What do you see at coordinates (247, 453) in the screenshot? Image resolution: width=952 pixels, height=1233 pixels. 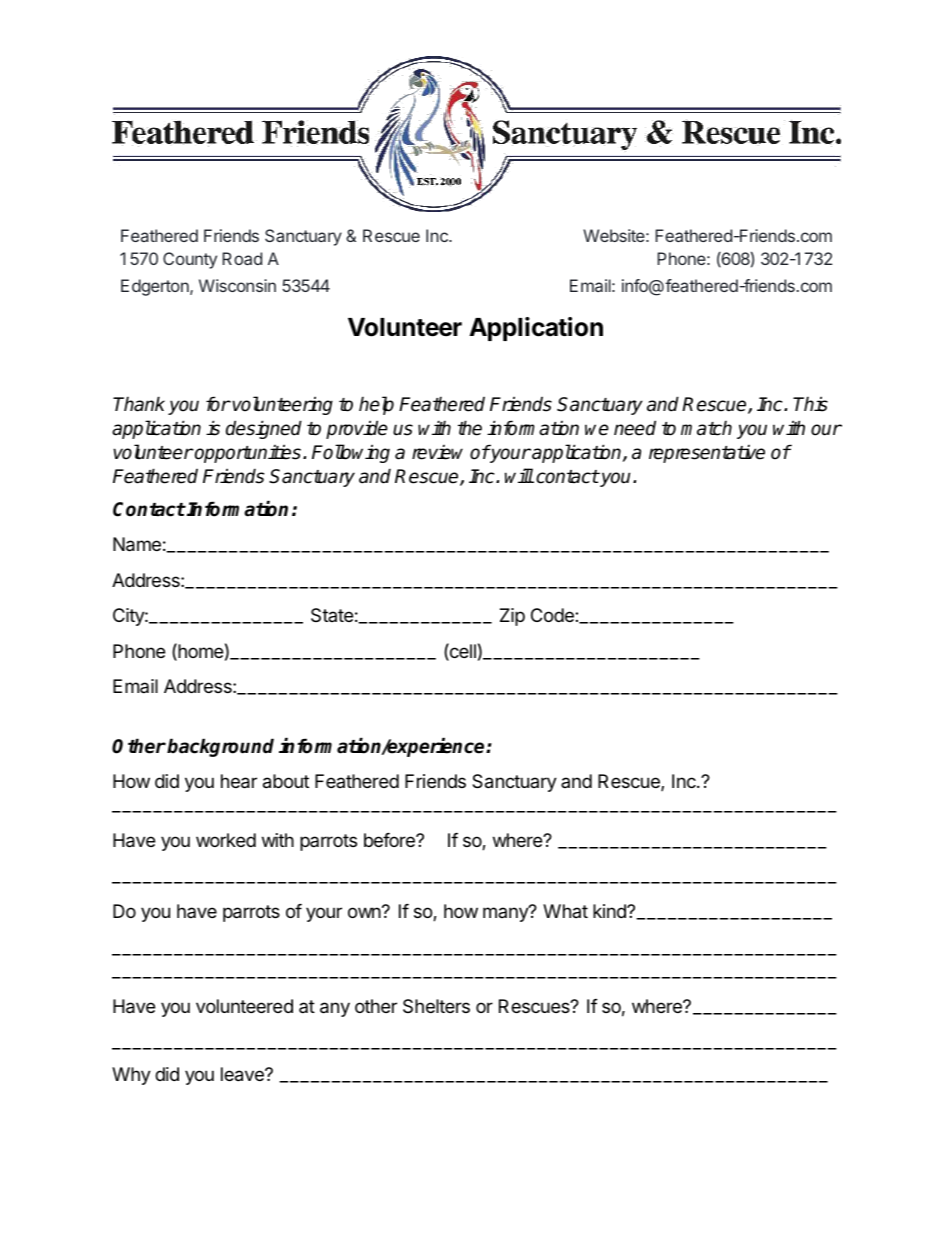 I see `opportunities` at bounding box center [247, 453].
